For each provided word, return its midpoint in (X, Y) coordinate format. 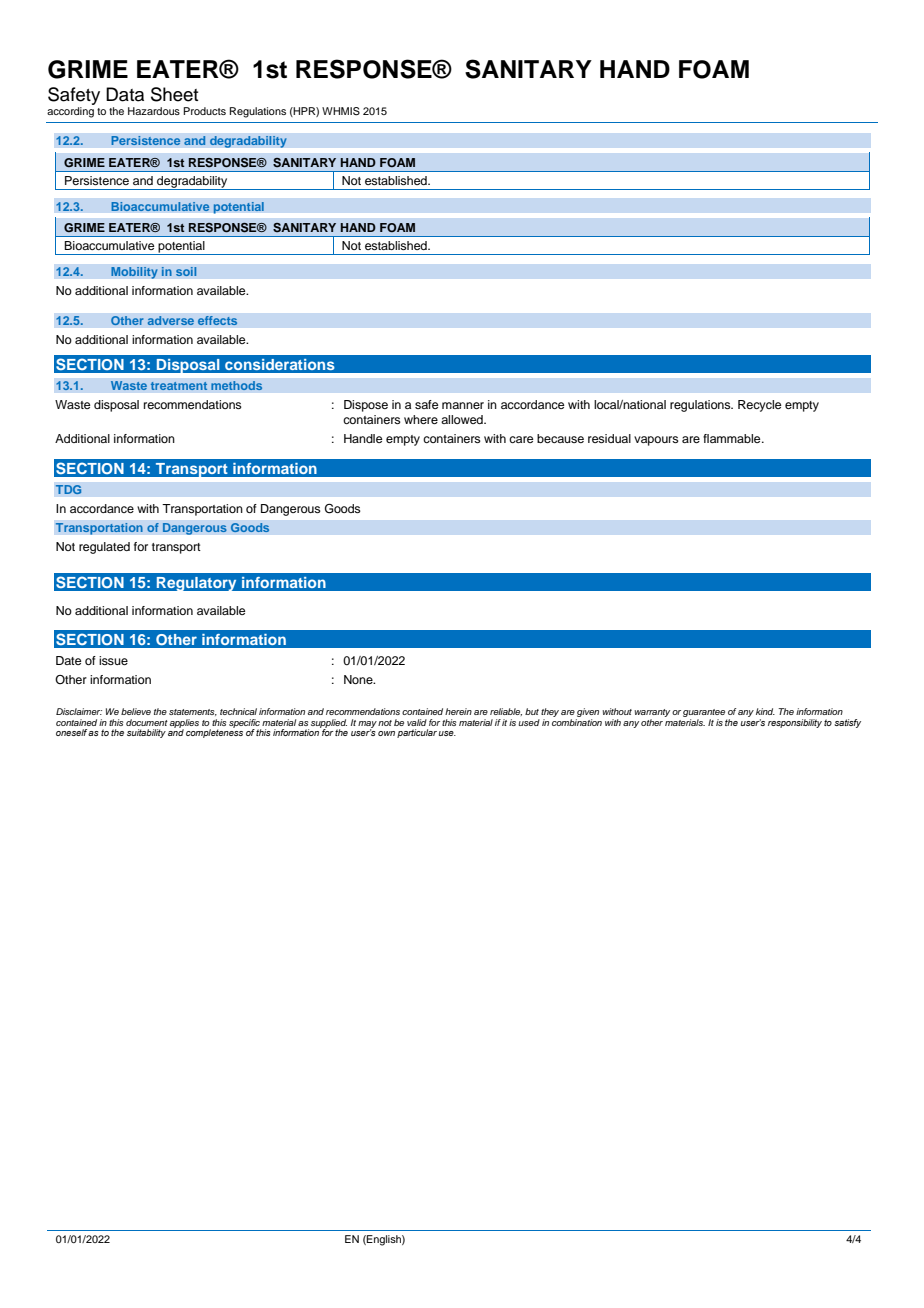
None (359, 679)
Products (204, 111)
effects (217, 321)
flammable (733, 438)
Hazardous (154, 111)
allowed (463, 419)
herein (458, 711)
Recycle (759, 406)
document (147, 722)
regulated (104, 548)
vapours (656, 441)
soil (186, 272)
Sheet (174, 94)
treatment (178, 386)
